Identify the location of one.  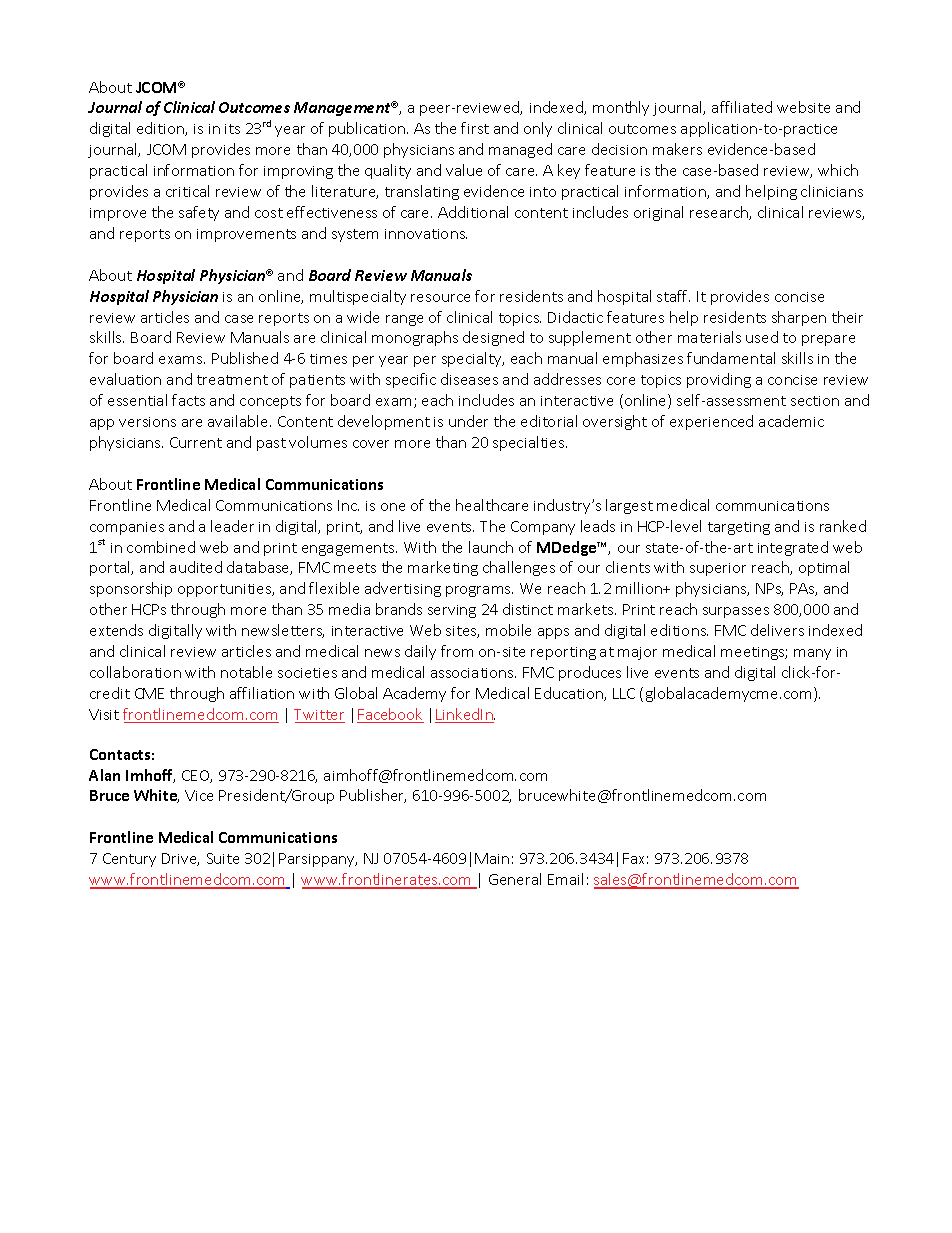
(393, 507).
